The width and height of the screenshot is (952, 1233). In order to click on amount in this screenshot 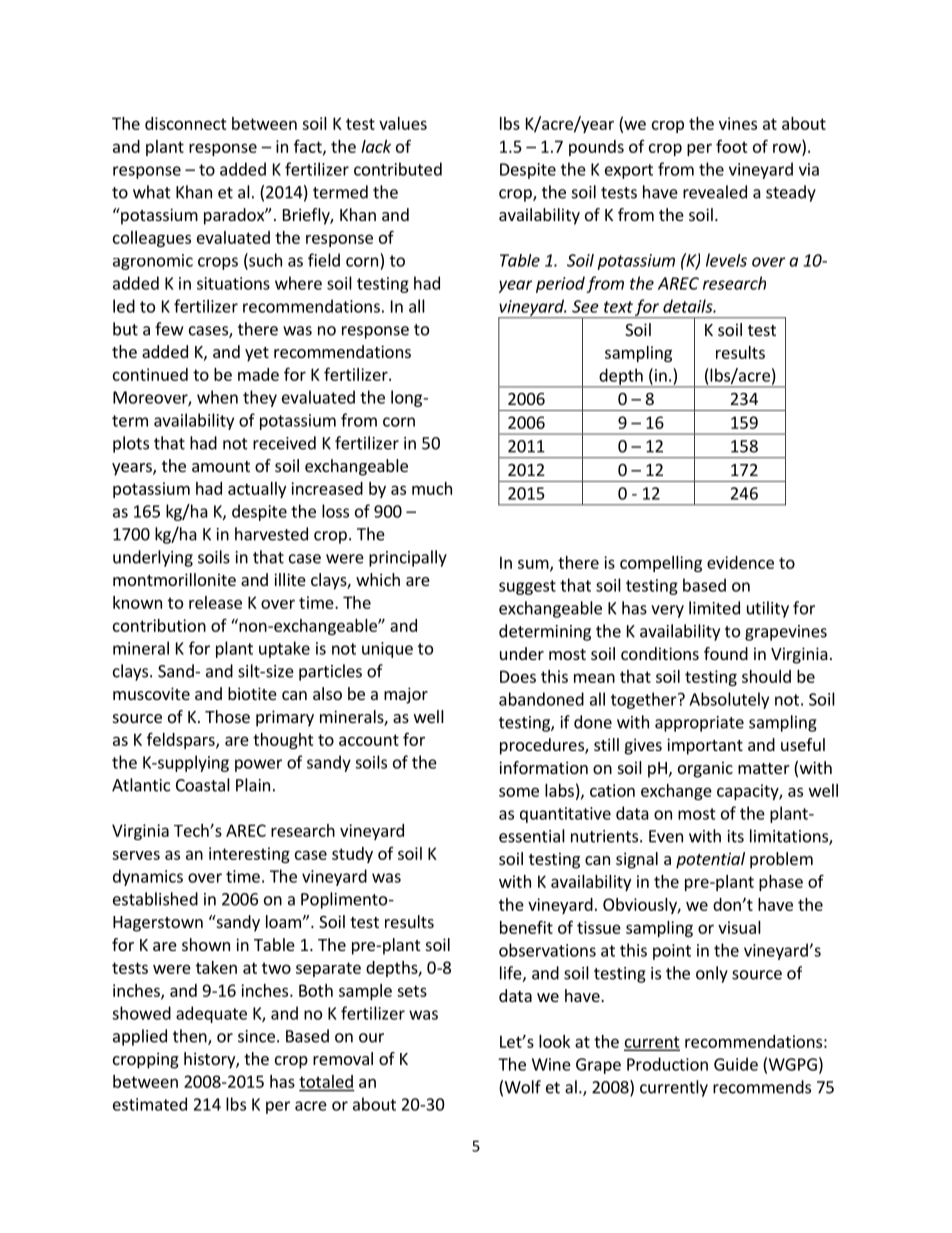, I will do `click(221, 466)`.
